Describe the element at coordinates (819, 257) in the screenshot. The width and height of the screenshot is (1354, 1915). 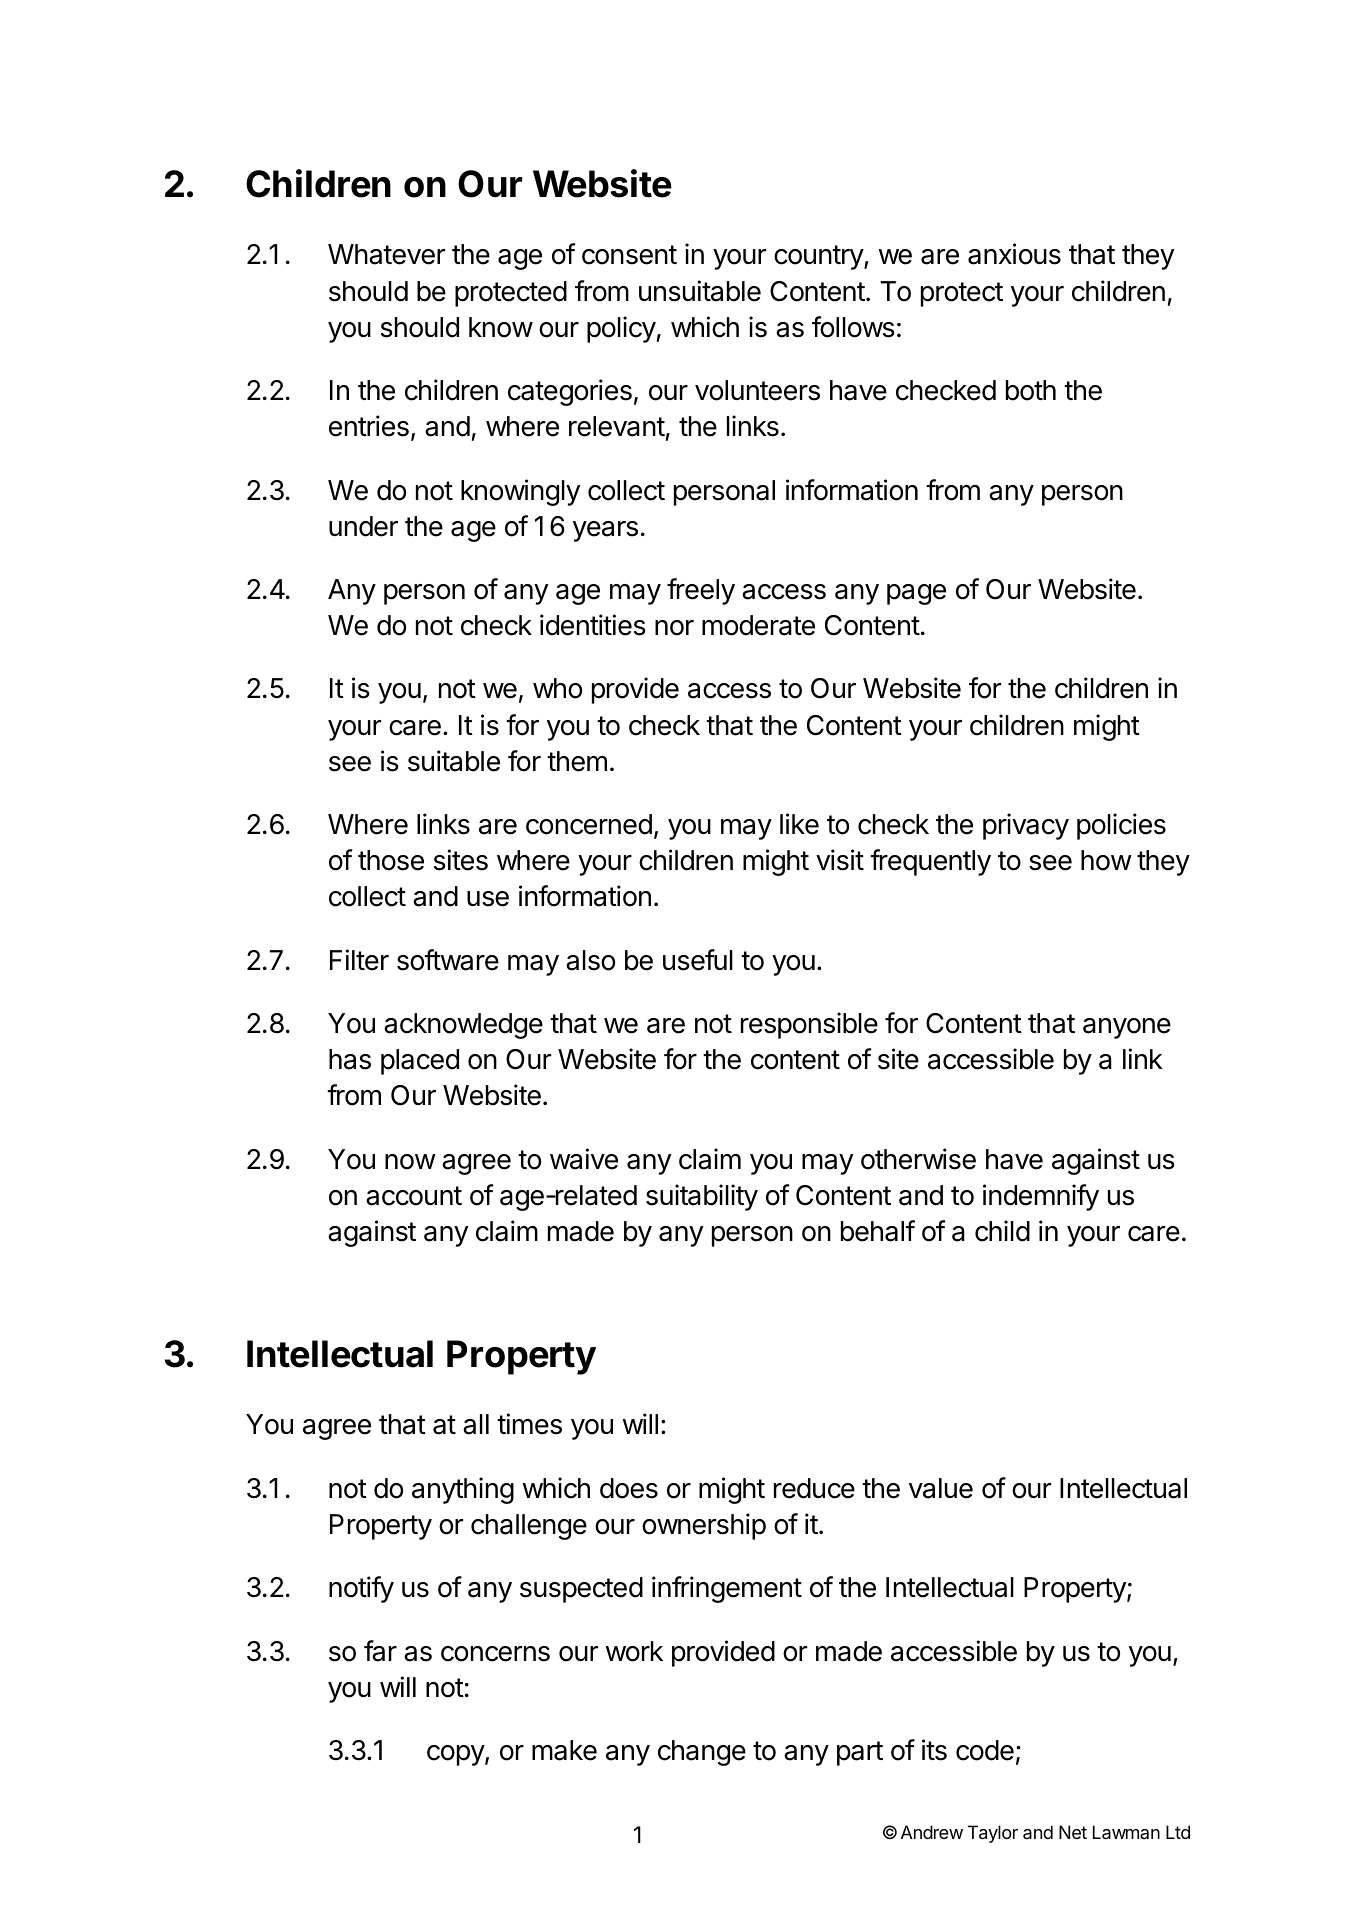
I see `country` at that location.
